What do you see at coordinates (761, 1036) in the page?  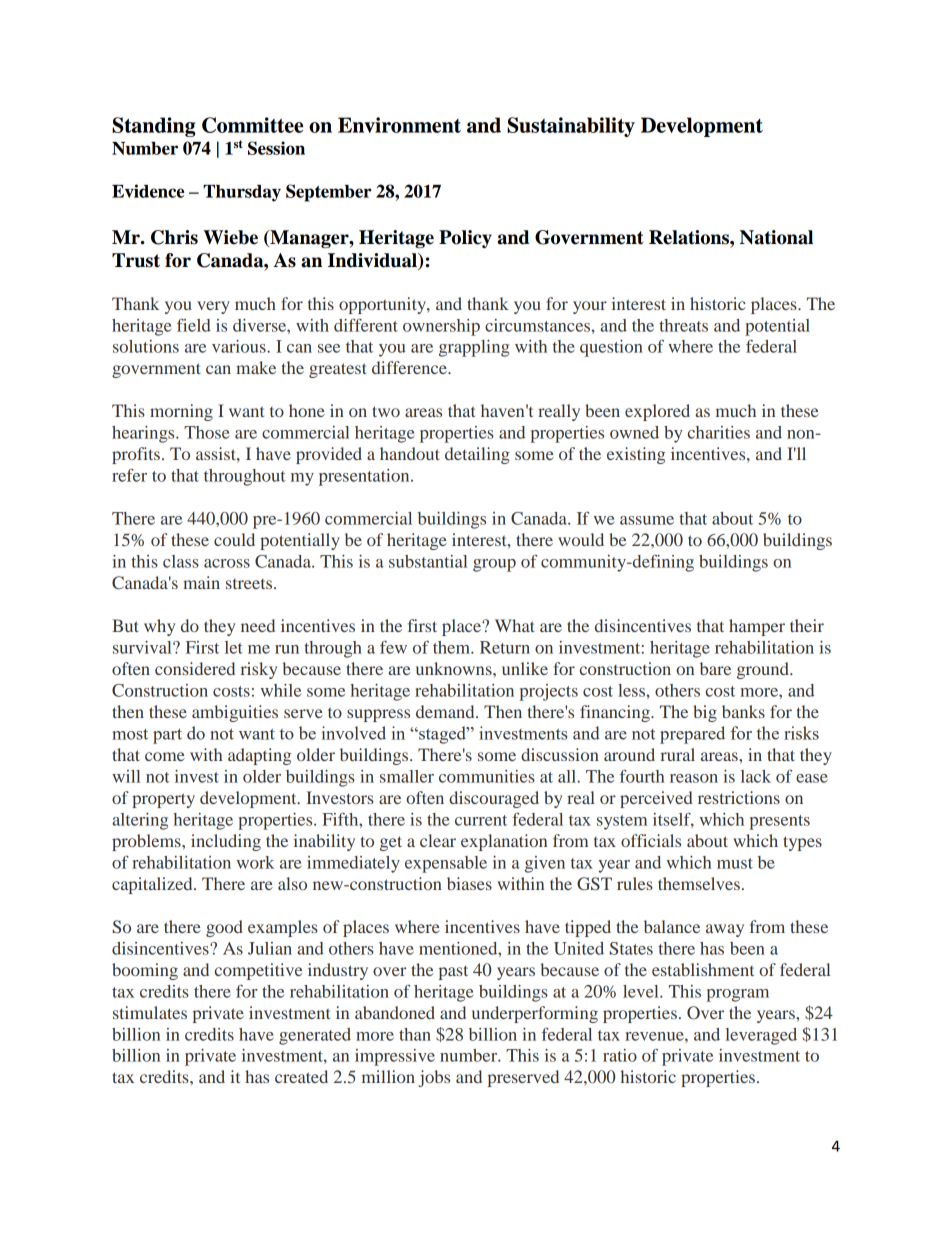 I see `leveraged` at bounding box center [761, 1036].
